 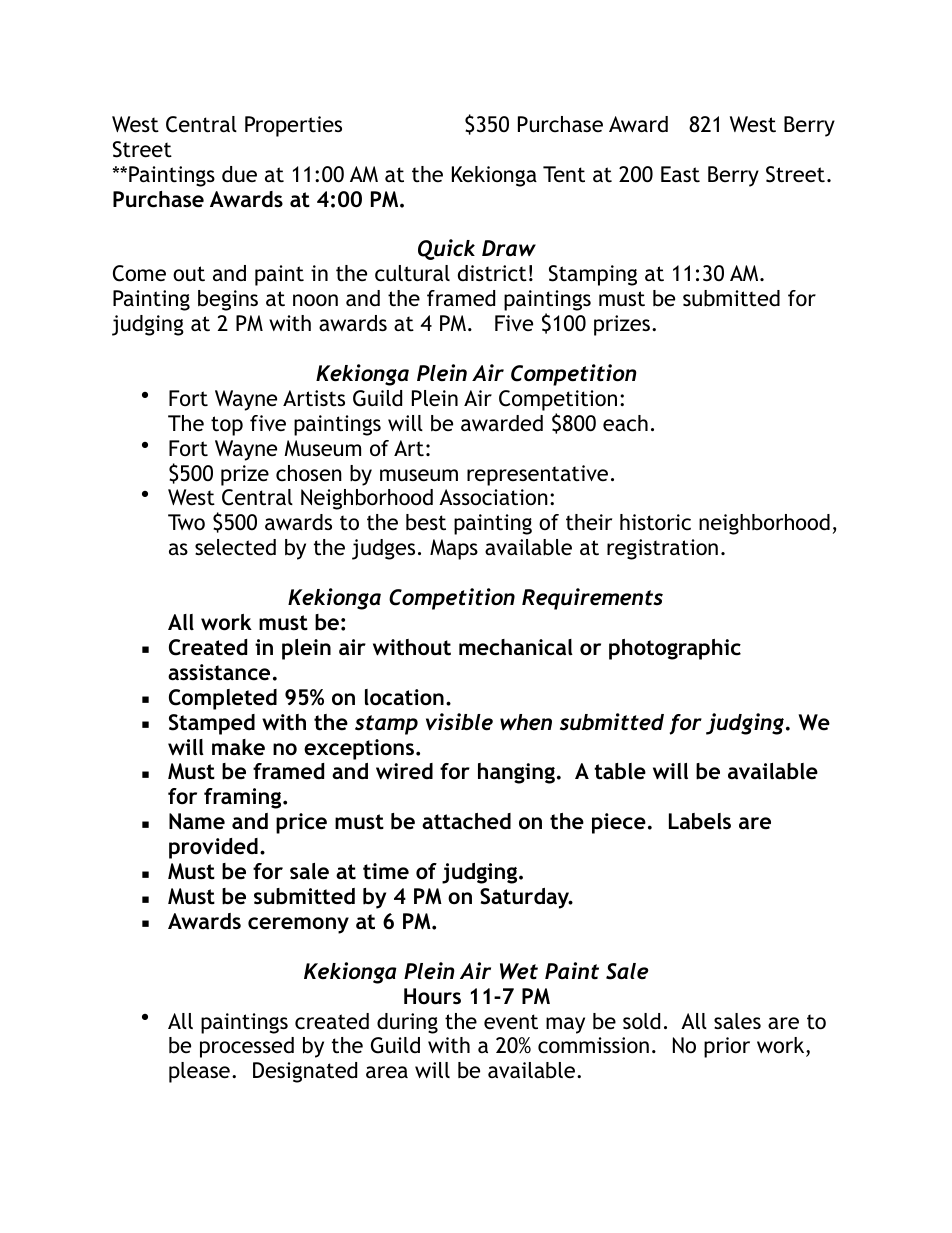 What do you see at coordinates (199, 1072) in the screenshot?
I see `please` at bounding box center [199, 1072].
